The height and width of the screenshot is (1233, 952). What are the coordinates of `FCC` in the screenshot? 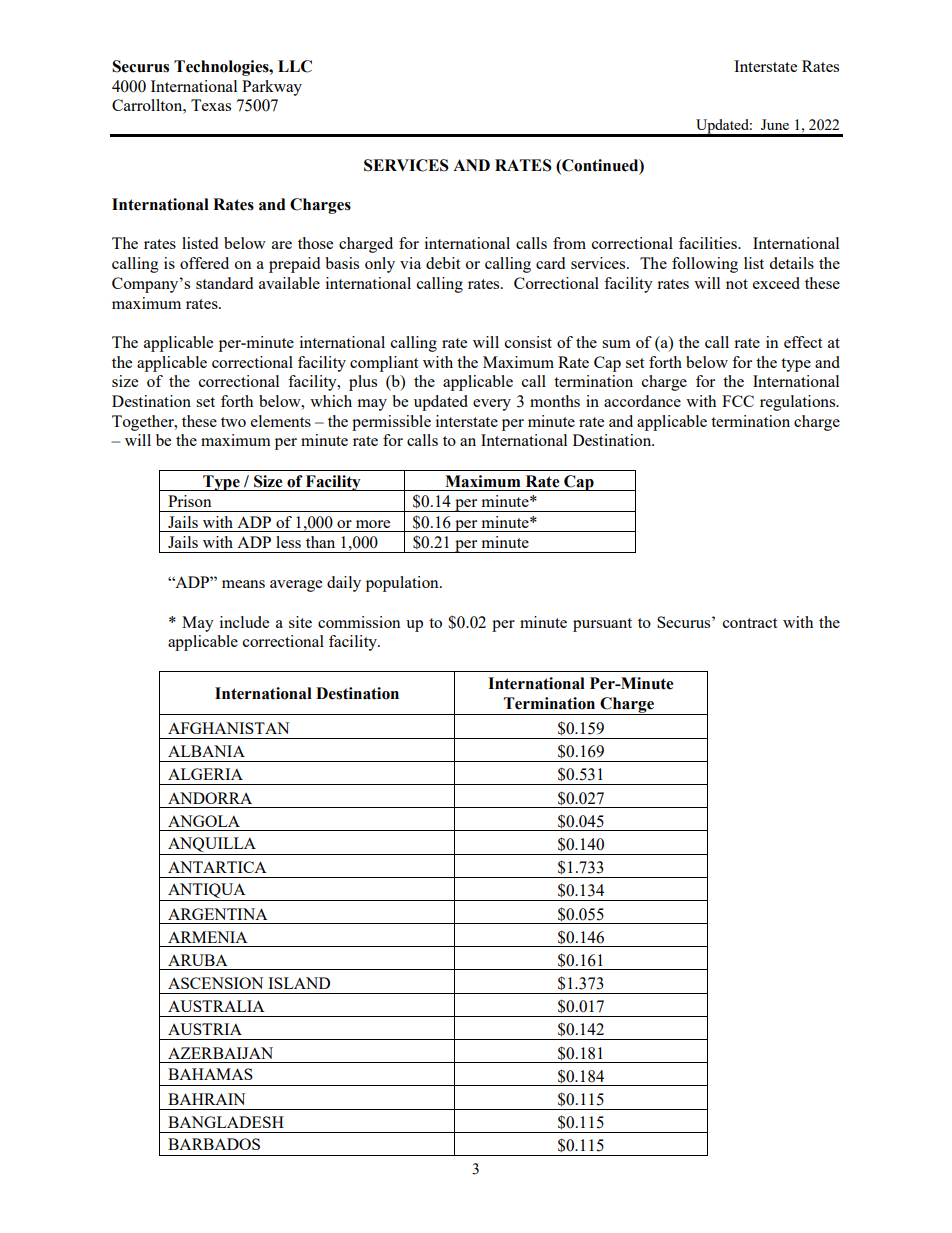 It's located at (738, 401).
